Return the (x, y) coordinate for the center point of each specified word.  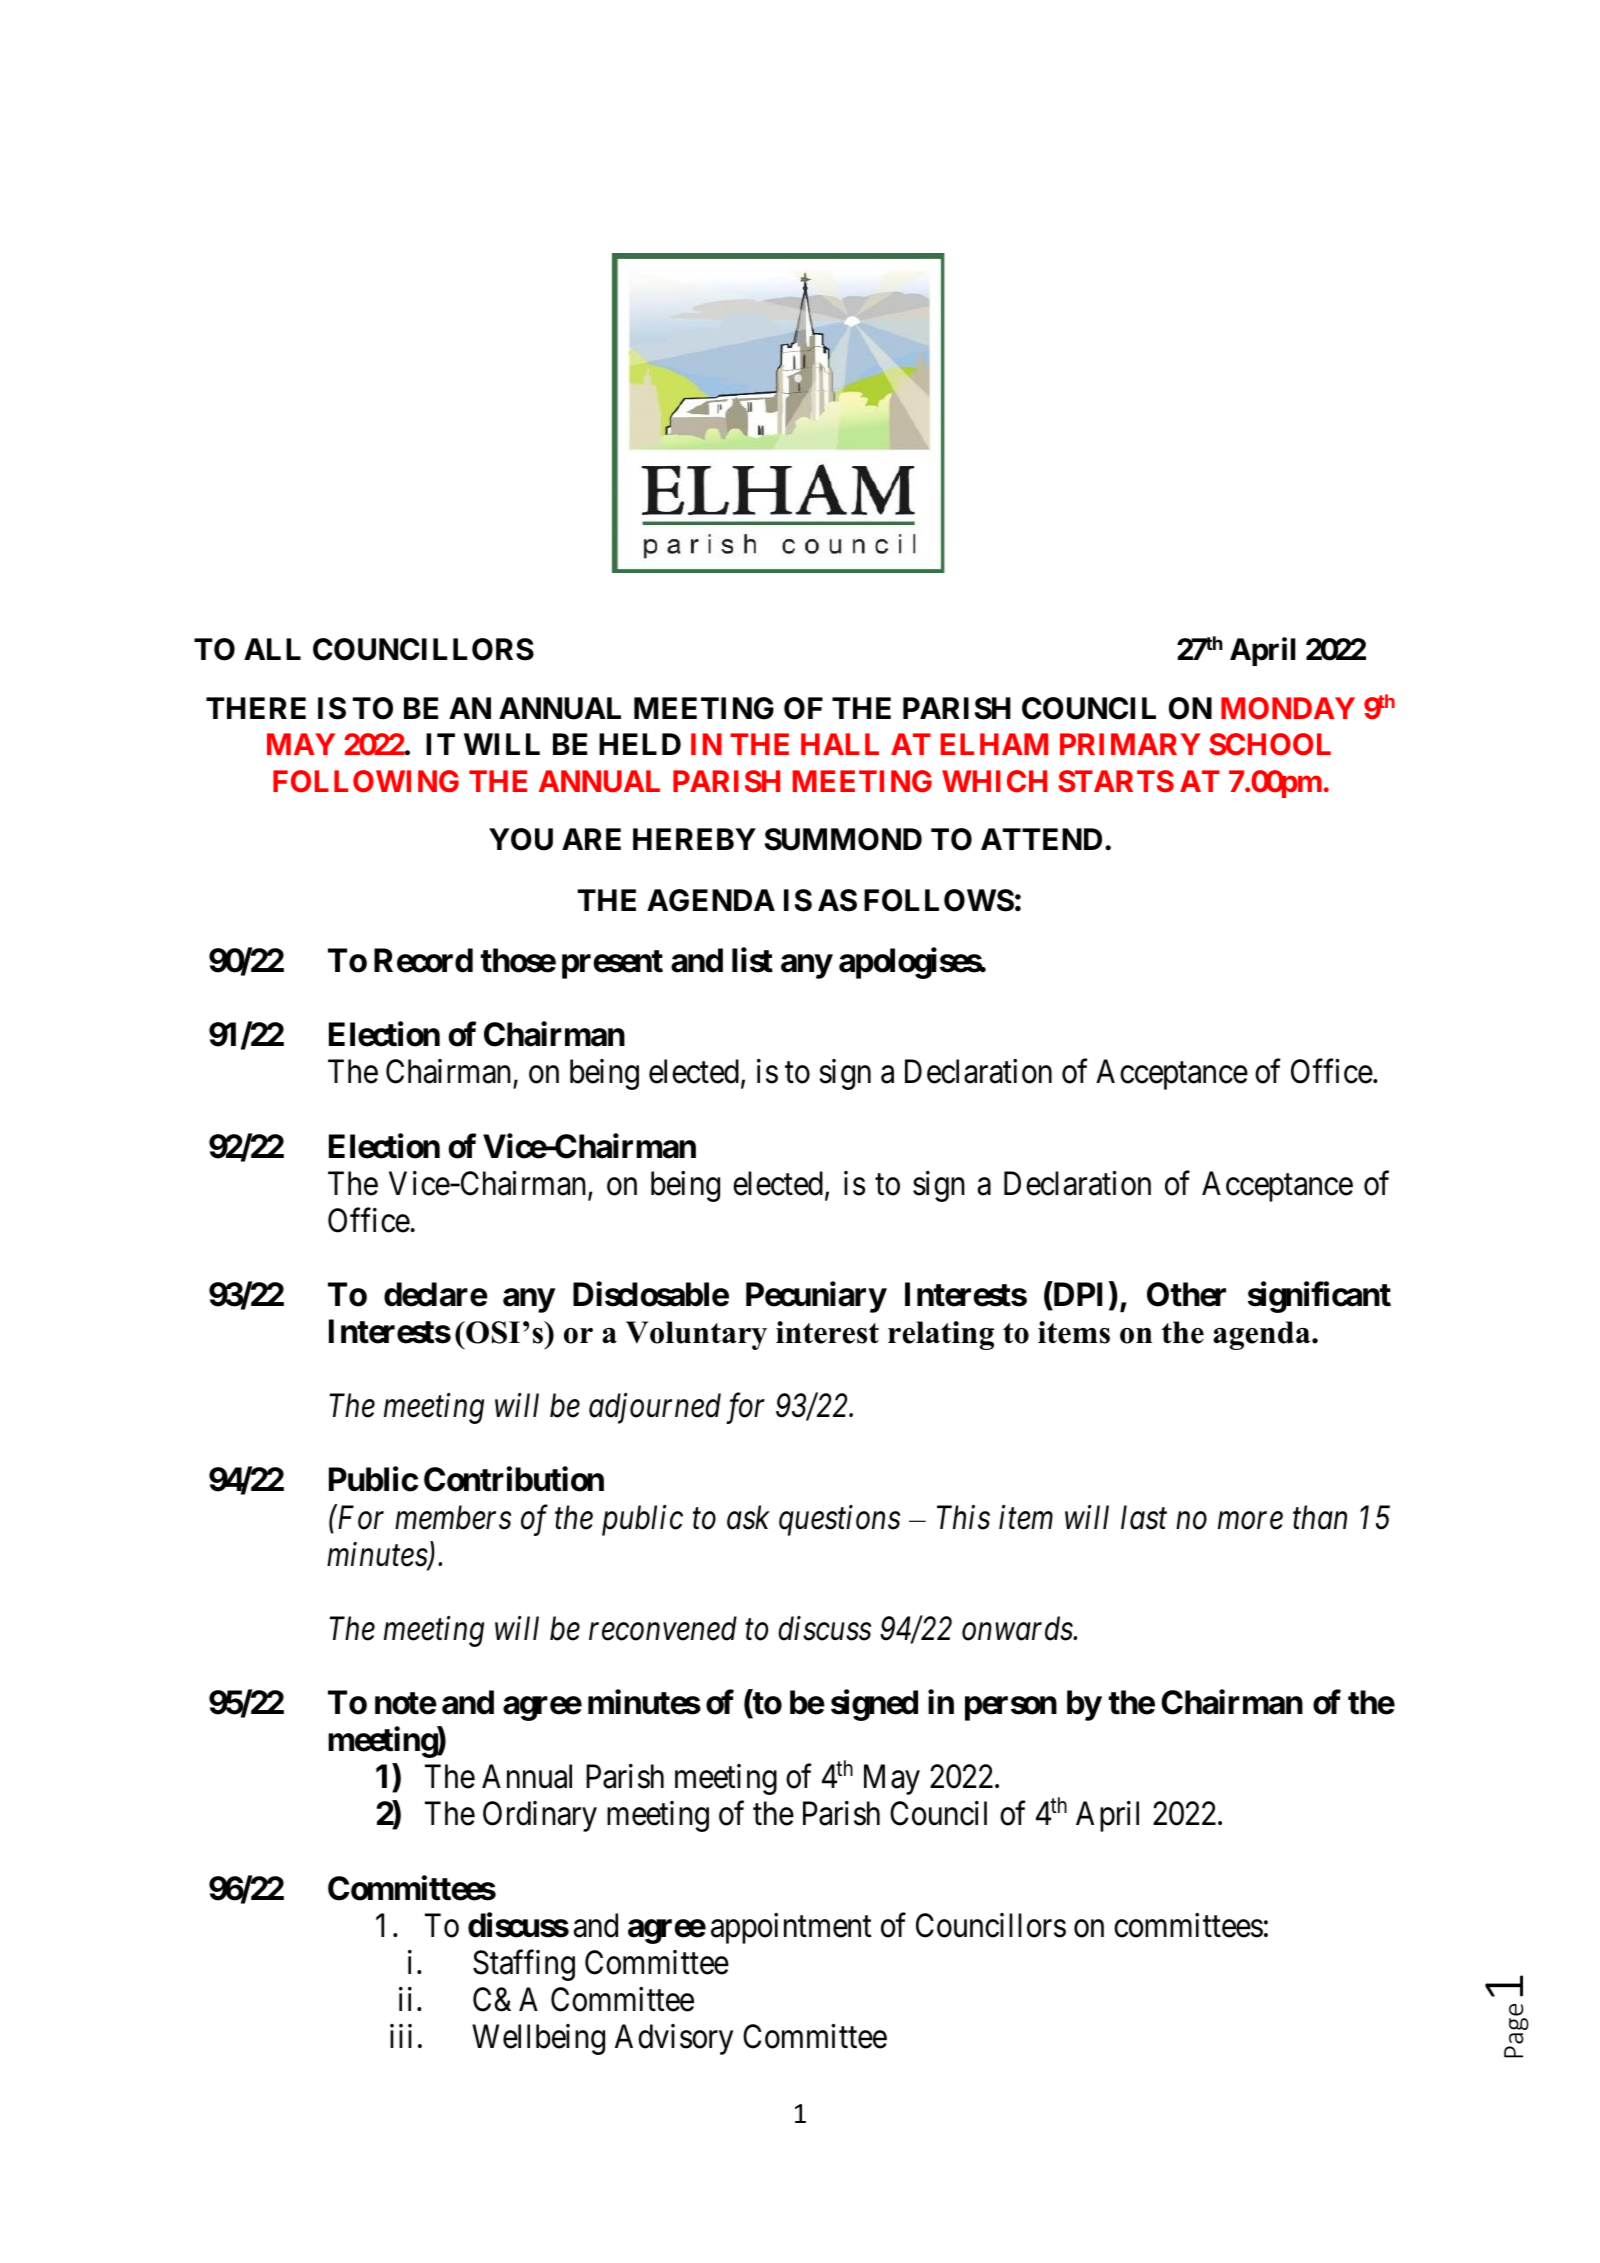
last (1144, 1517)
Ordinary (540, 1816)
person (1011, 1709)
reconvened (663, 1628)
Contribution (514, 1479)
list (752, 960)
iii (401, 2036)
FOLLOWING (366, 781)
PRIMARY (1130, 744)
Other (1186, 1294)
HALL (840, 744)
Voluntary (696, 1335)
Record (423, 960)
